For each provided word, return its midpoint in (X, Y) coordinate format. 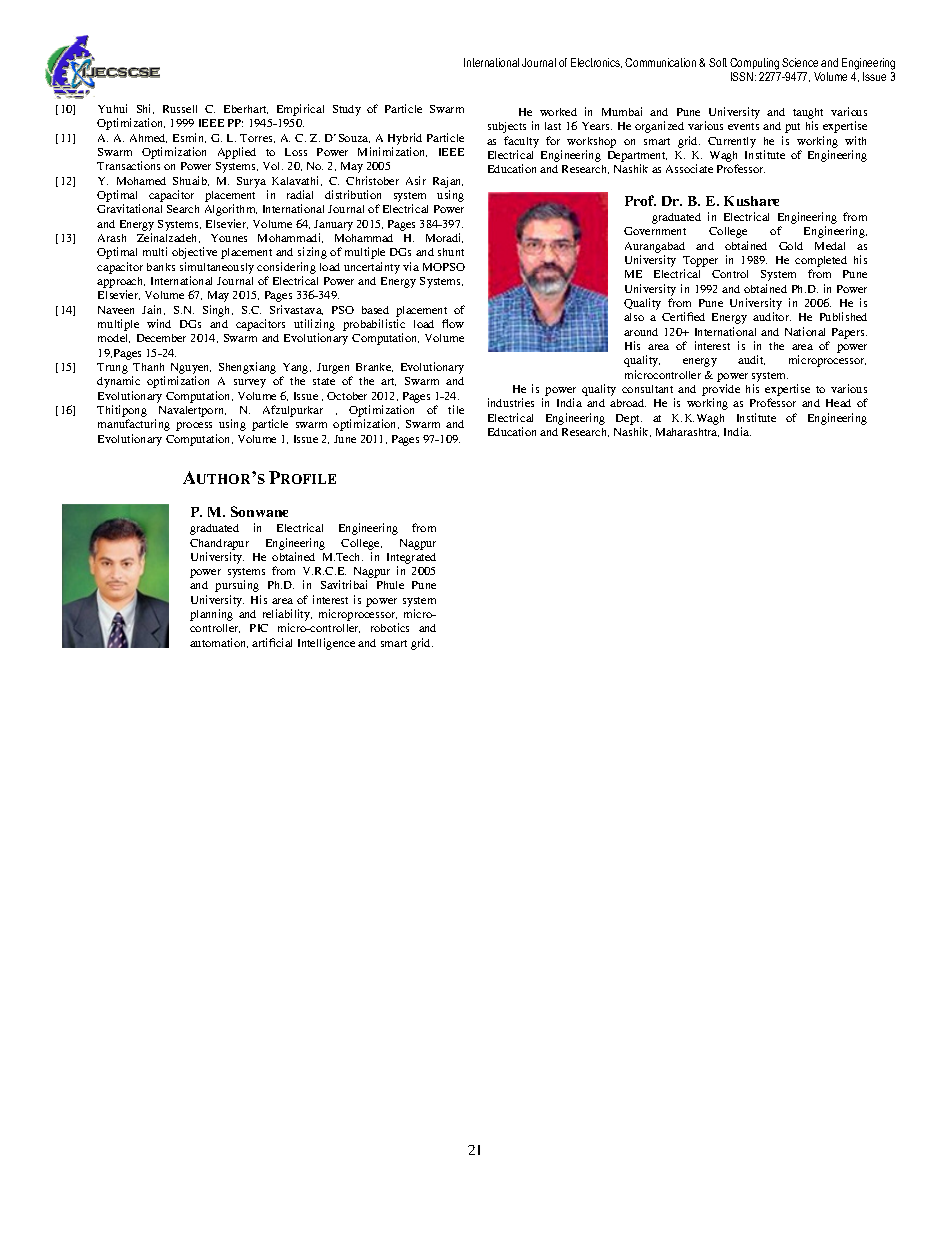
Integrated (411, 558)
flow (453, 323)
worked (558, 112)
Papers (849, 333)
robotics (390, 627)
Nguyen (191, 370)
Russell (180, 109)
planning (211, 615)
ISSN (743, 76)
